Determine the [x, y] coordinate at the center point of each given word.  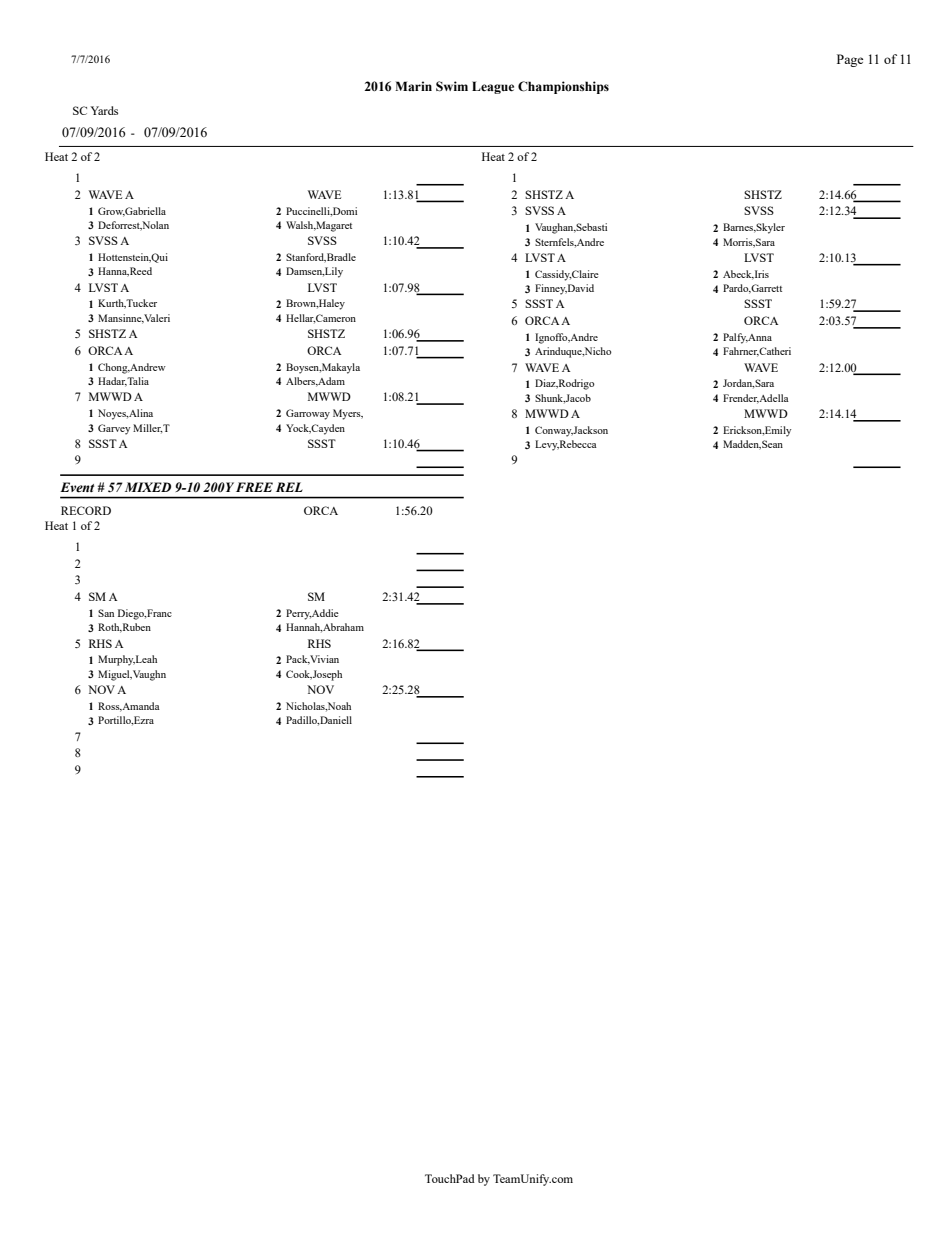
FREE [254, 487]
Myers [348, 414]
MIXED [148, 487]
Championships [563, 87]
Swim [452, 86]
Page [850, 60]
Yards [104, 110]
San [106, 613]
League [493, 87]
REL [289, 487]
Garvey [114, 429]
